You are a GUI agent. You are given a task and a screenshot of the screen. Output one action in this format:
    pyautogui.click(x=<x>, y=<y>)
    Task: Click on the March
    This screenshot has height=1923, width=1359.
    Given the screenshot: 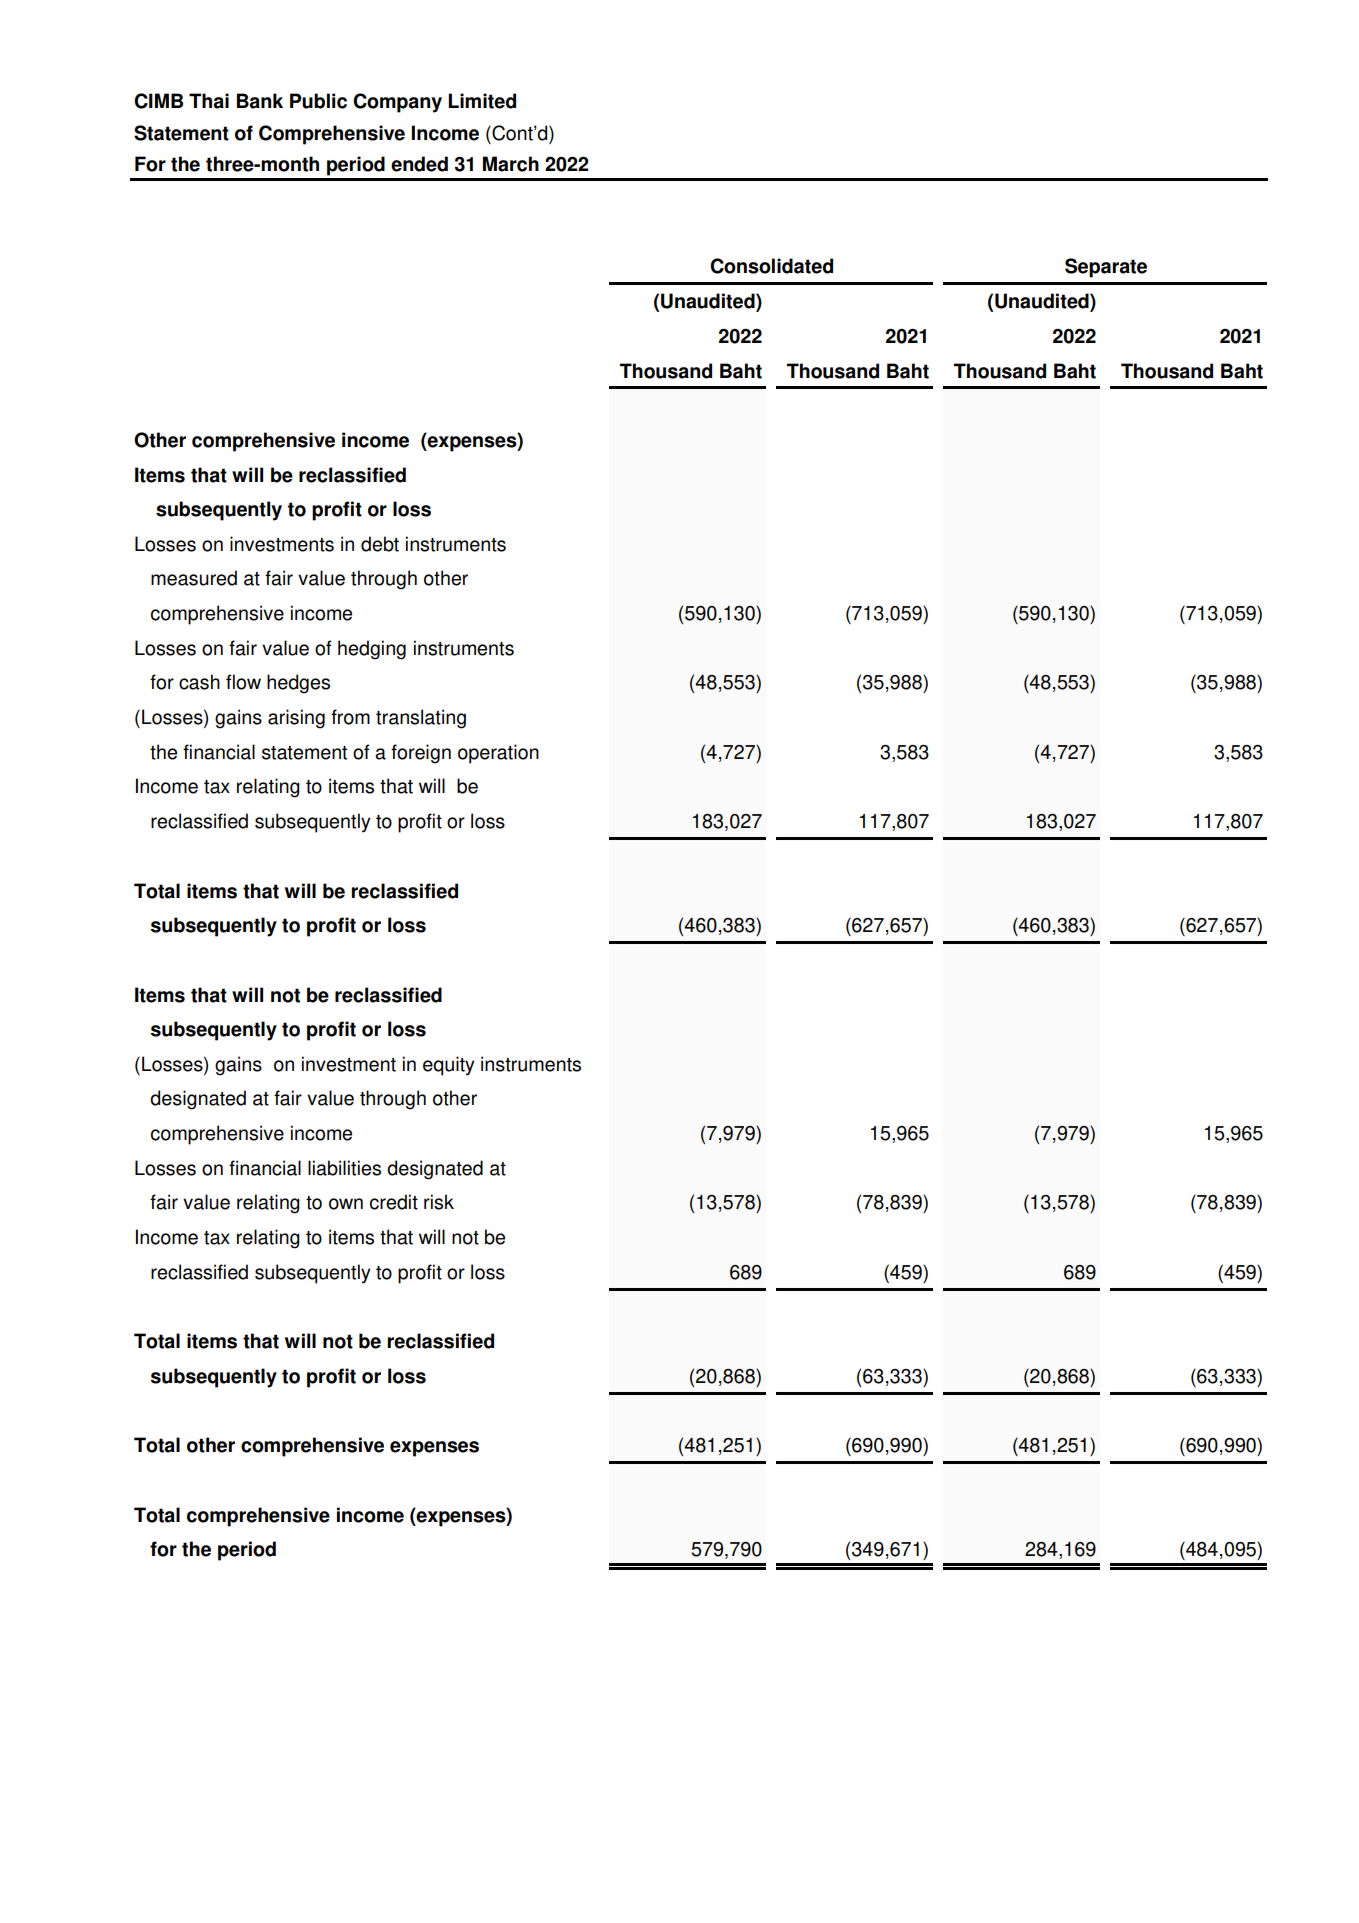 What is the action you would take?
    pyautogui.click(x=511, y=164)
